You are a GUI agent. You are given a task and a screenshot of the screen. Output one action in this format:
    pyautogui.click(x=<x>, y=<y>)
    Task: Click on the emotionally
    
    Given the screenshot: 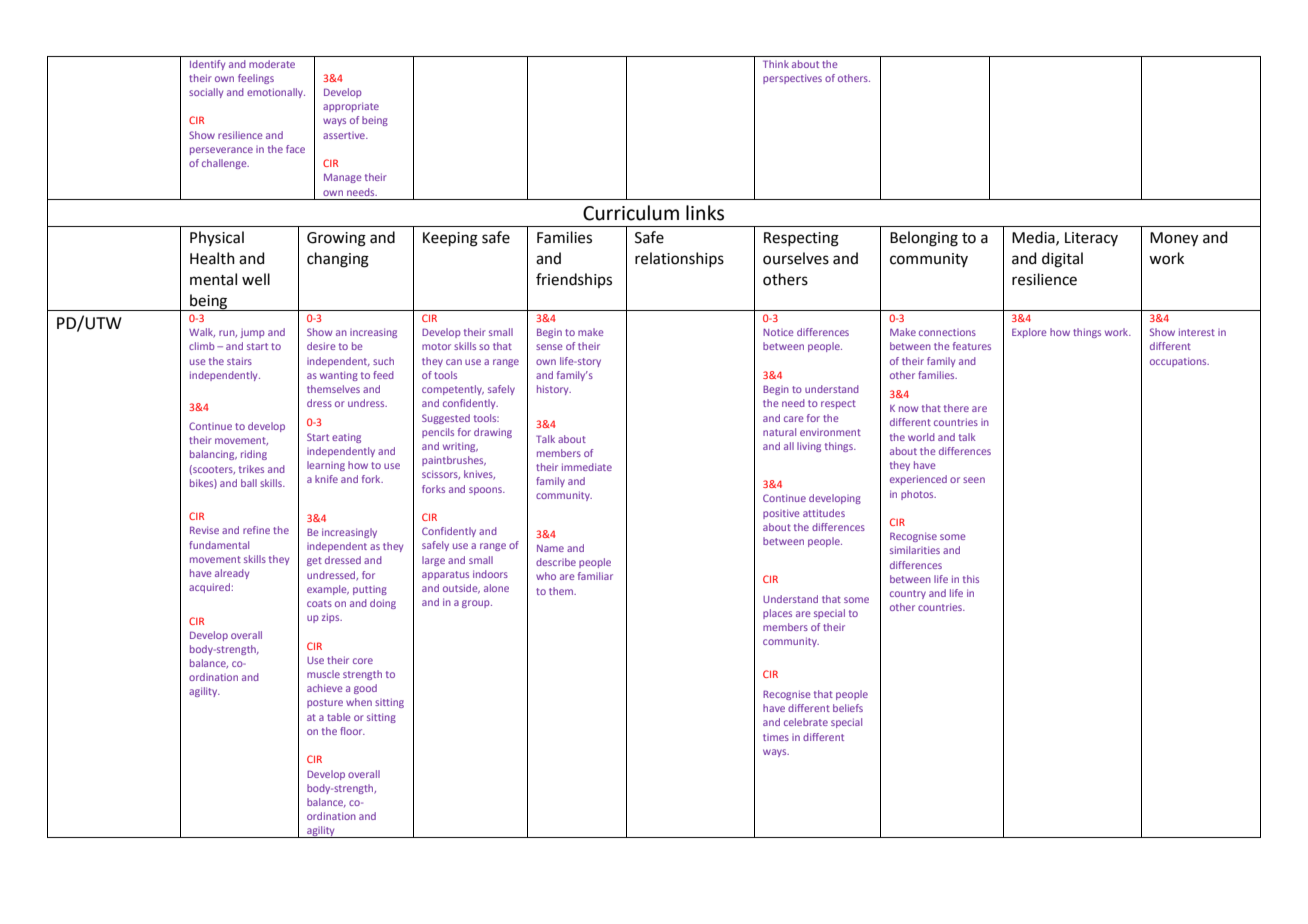 What is the action you would take?
    pyautogui.click(x=276, y=93)
